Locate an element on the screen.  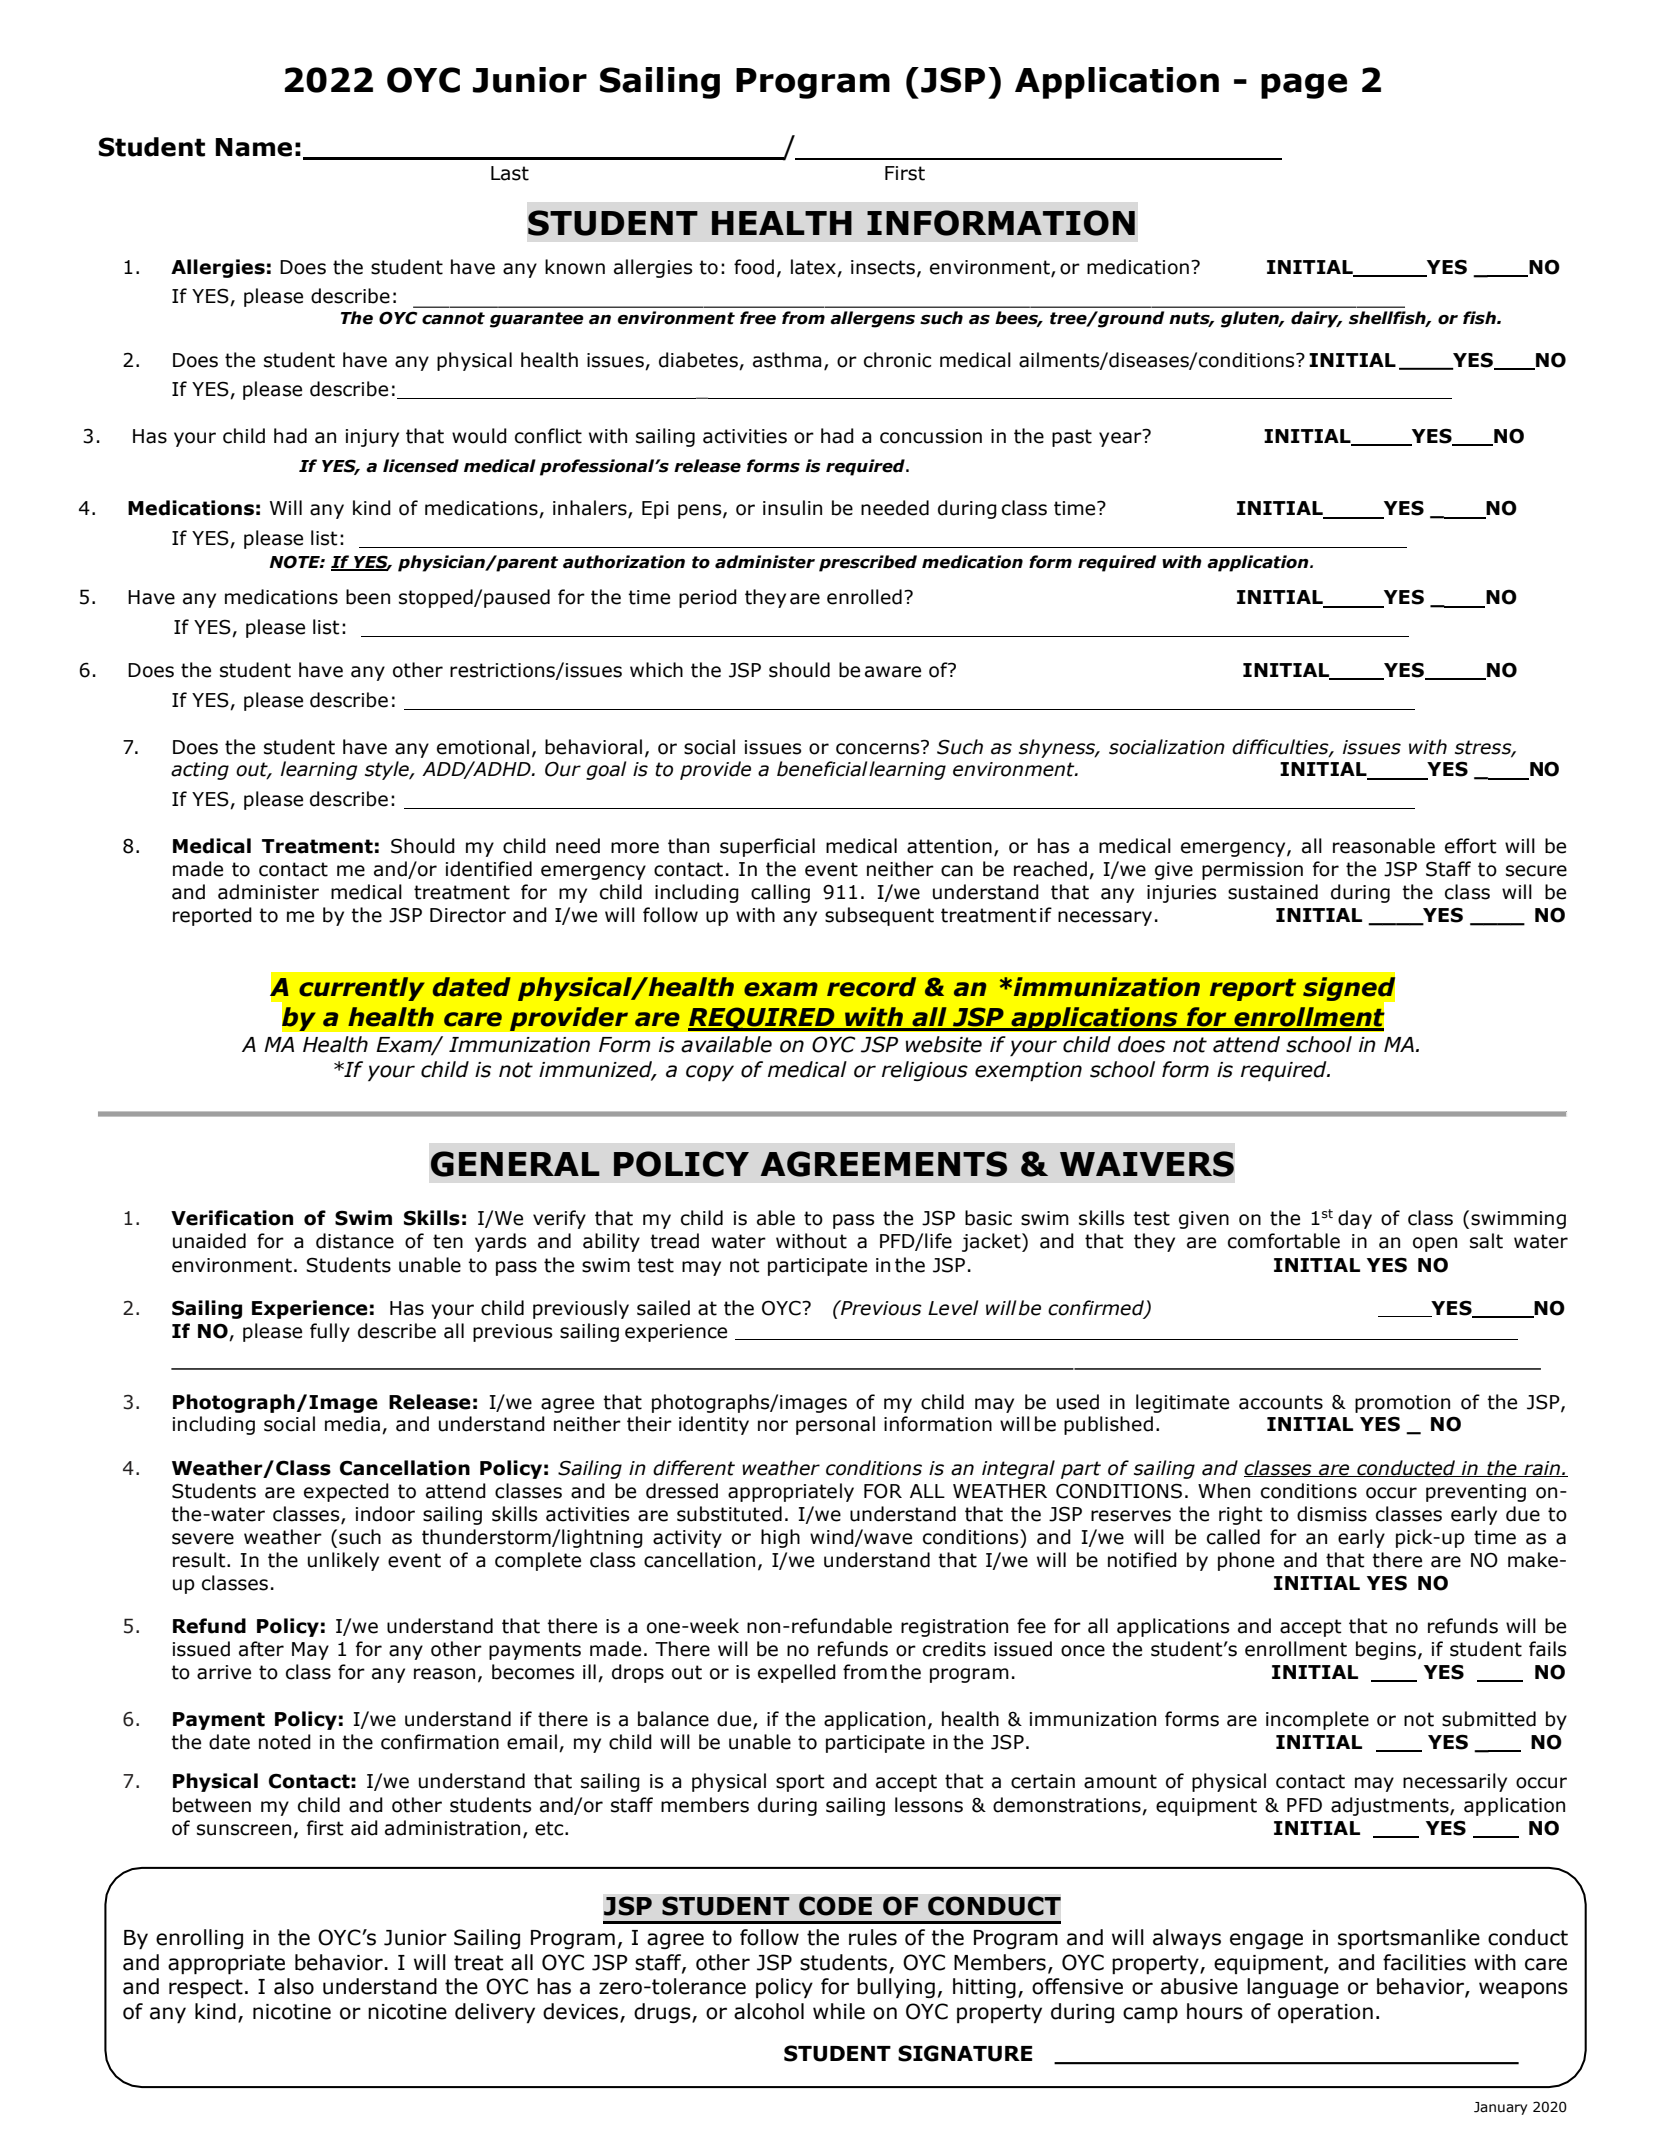
effort is located at coordinates (1471, 846).
